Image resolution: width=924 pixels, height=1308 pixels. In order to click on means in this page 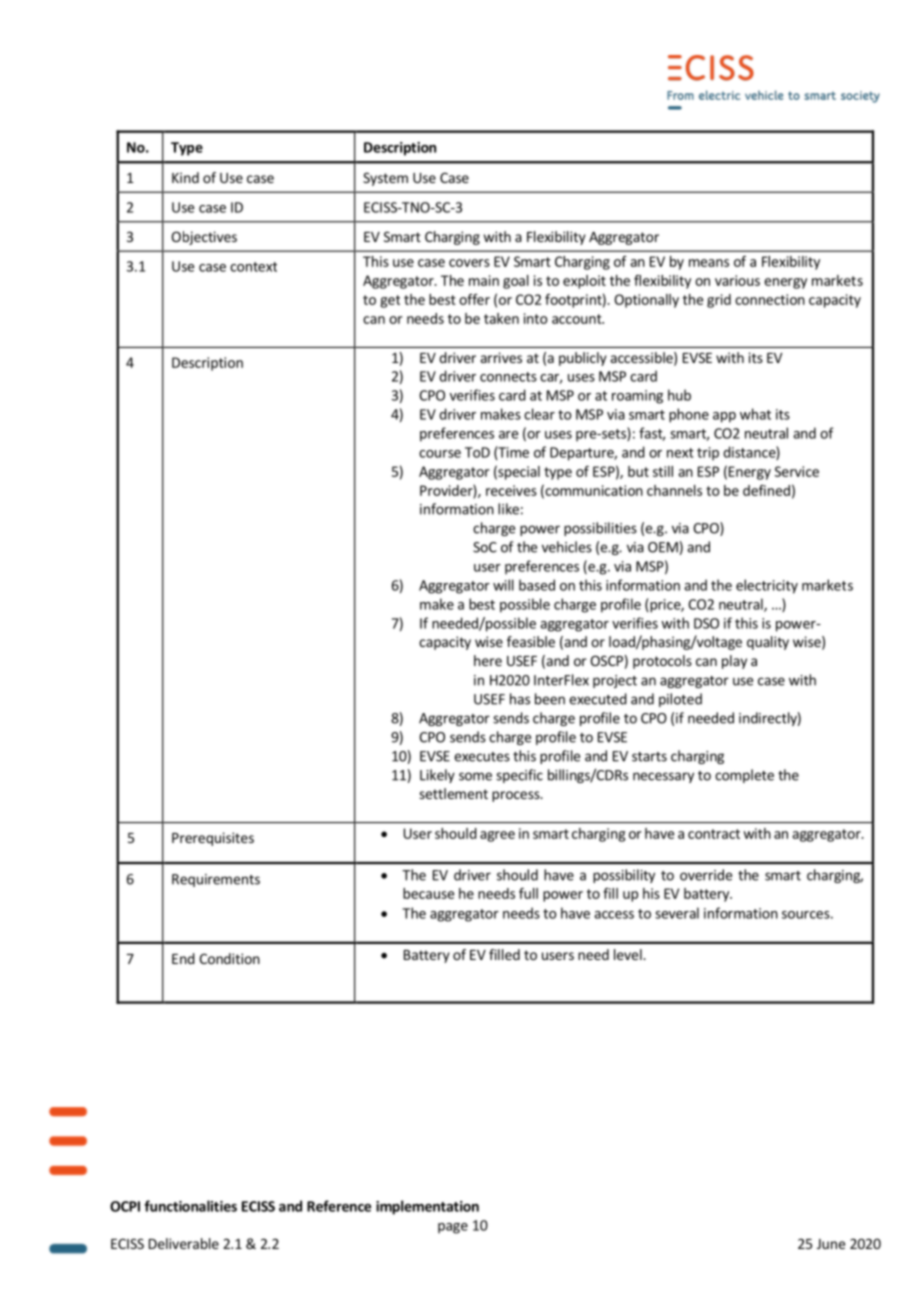, I will do `click(709, 263)`.
